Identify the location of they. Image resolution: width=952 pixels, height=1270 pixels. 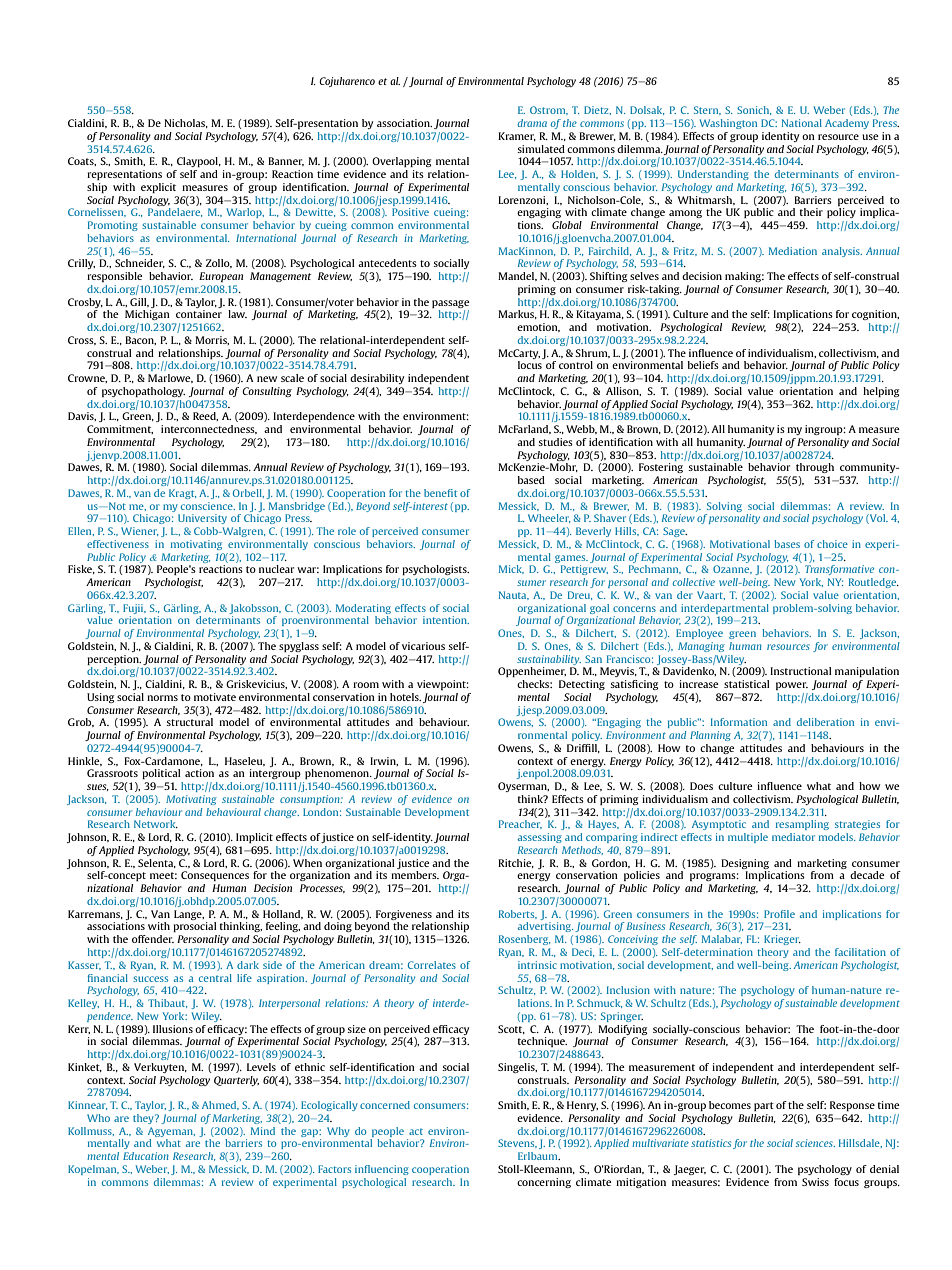
(144, 1119).
